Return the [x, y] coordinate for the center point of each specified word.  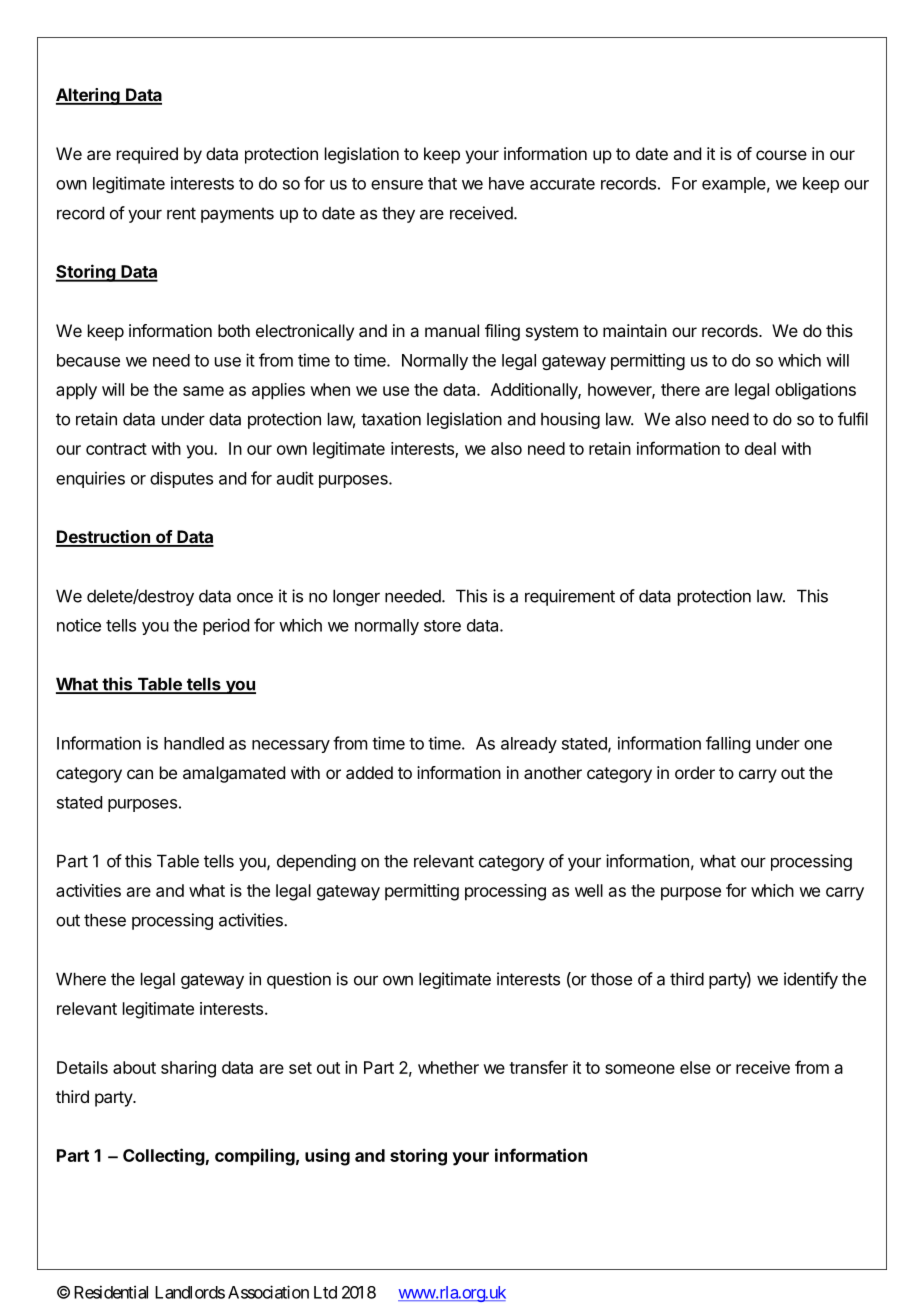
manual [452, 330]
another [553, 772]
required [147, 155]
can [140, 774]
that [442, 183]
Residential [111, 1292]
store [442, 626]
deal [760, 448]
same [203, 391]
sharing [188, 1069]
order [695, 772]
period [226, 626]
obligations [815, 391]
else [695, 1067]
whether [448, 1067]
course [781, 155]
